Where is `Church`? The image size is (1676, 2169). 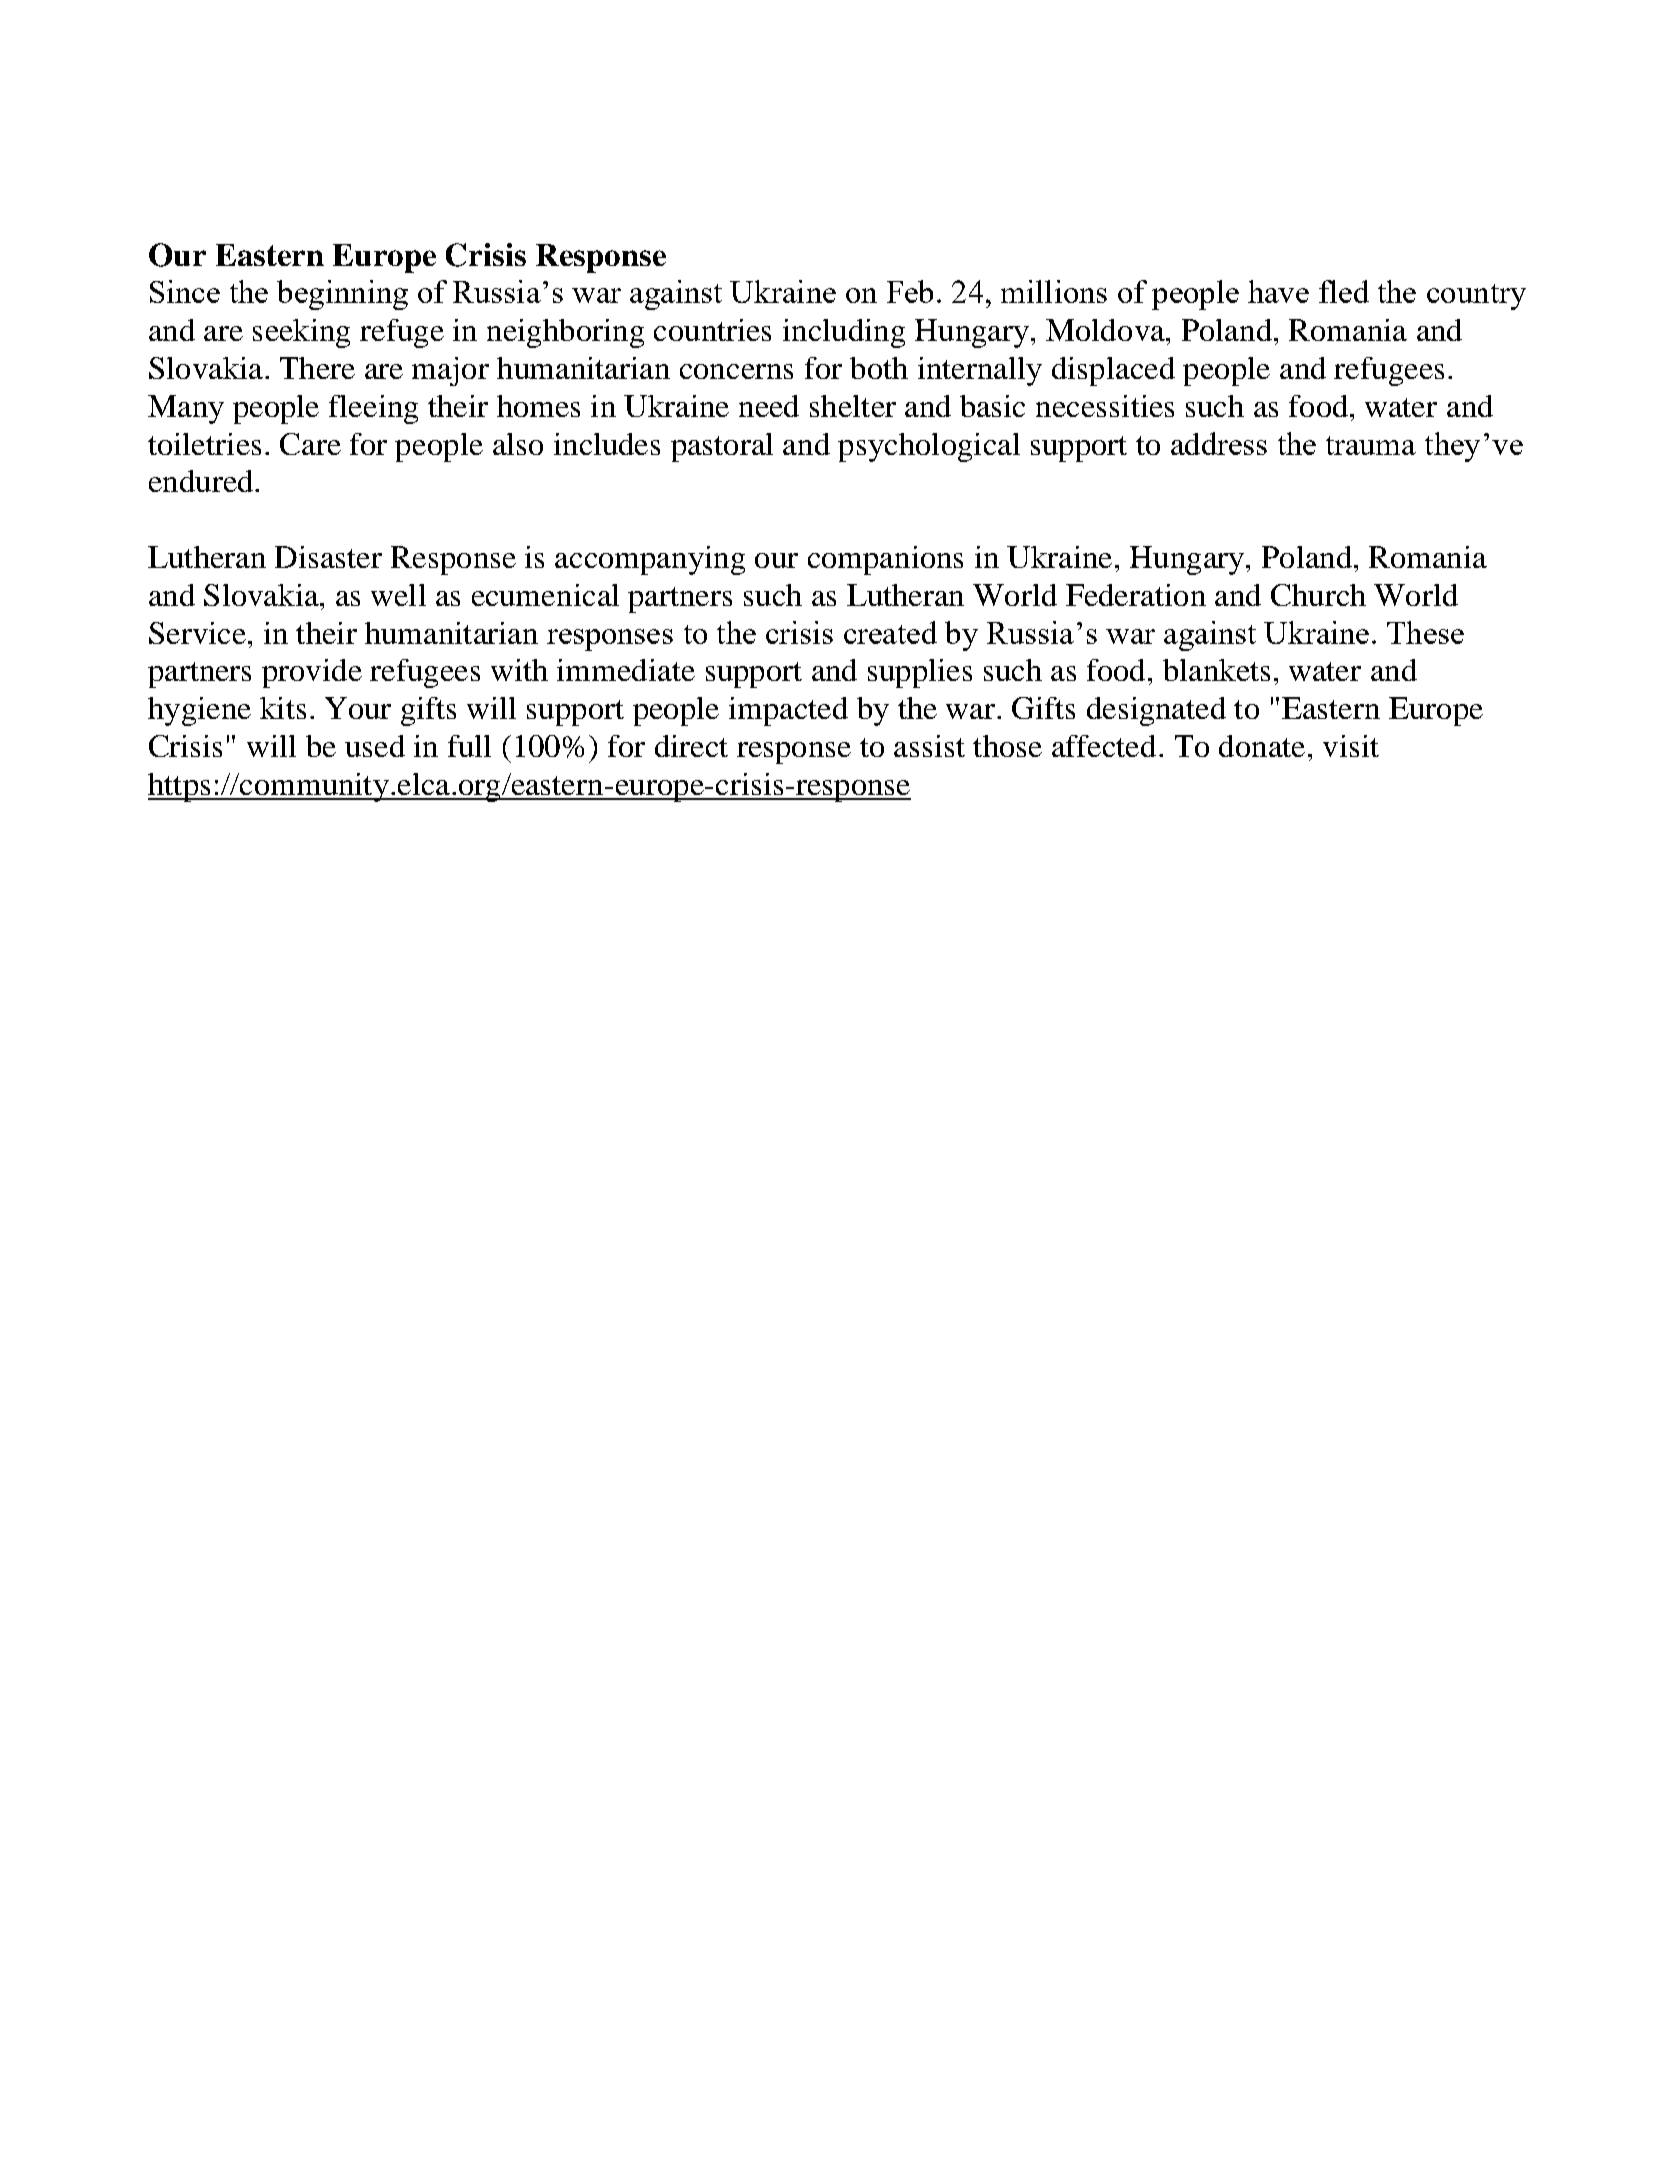
Church is located at coordinates (1318, 595).
